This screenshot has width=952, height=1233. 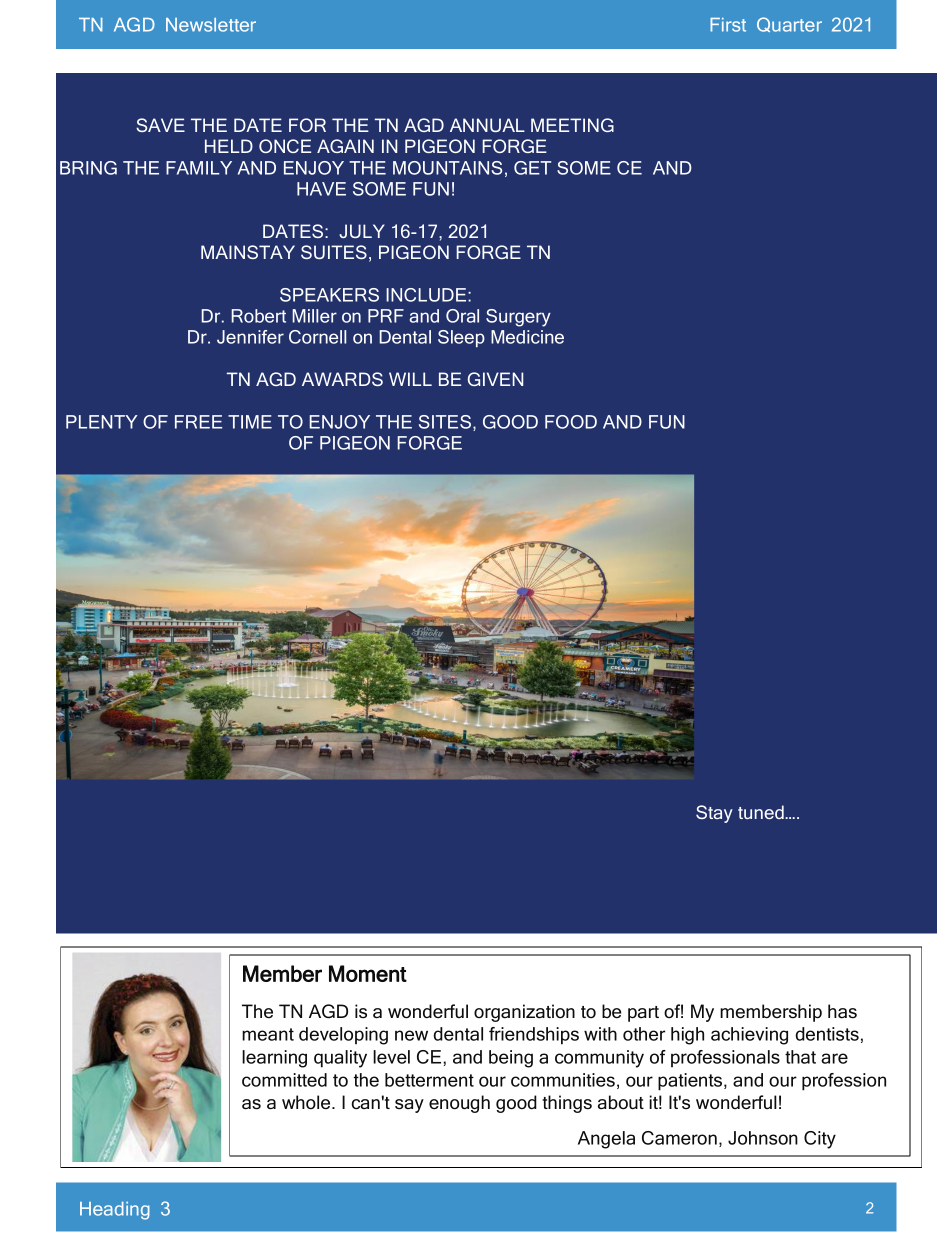 I want to click on Jennifer, so click(x=250, y=337).
